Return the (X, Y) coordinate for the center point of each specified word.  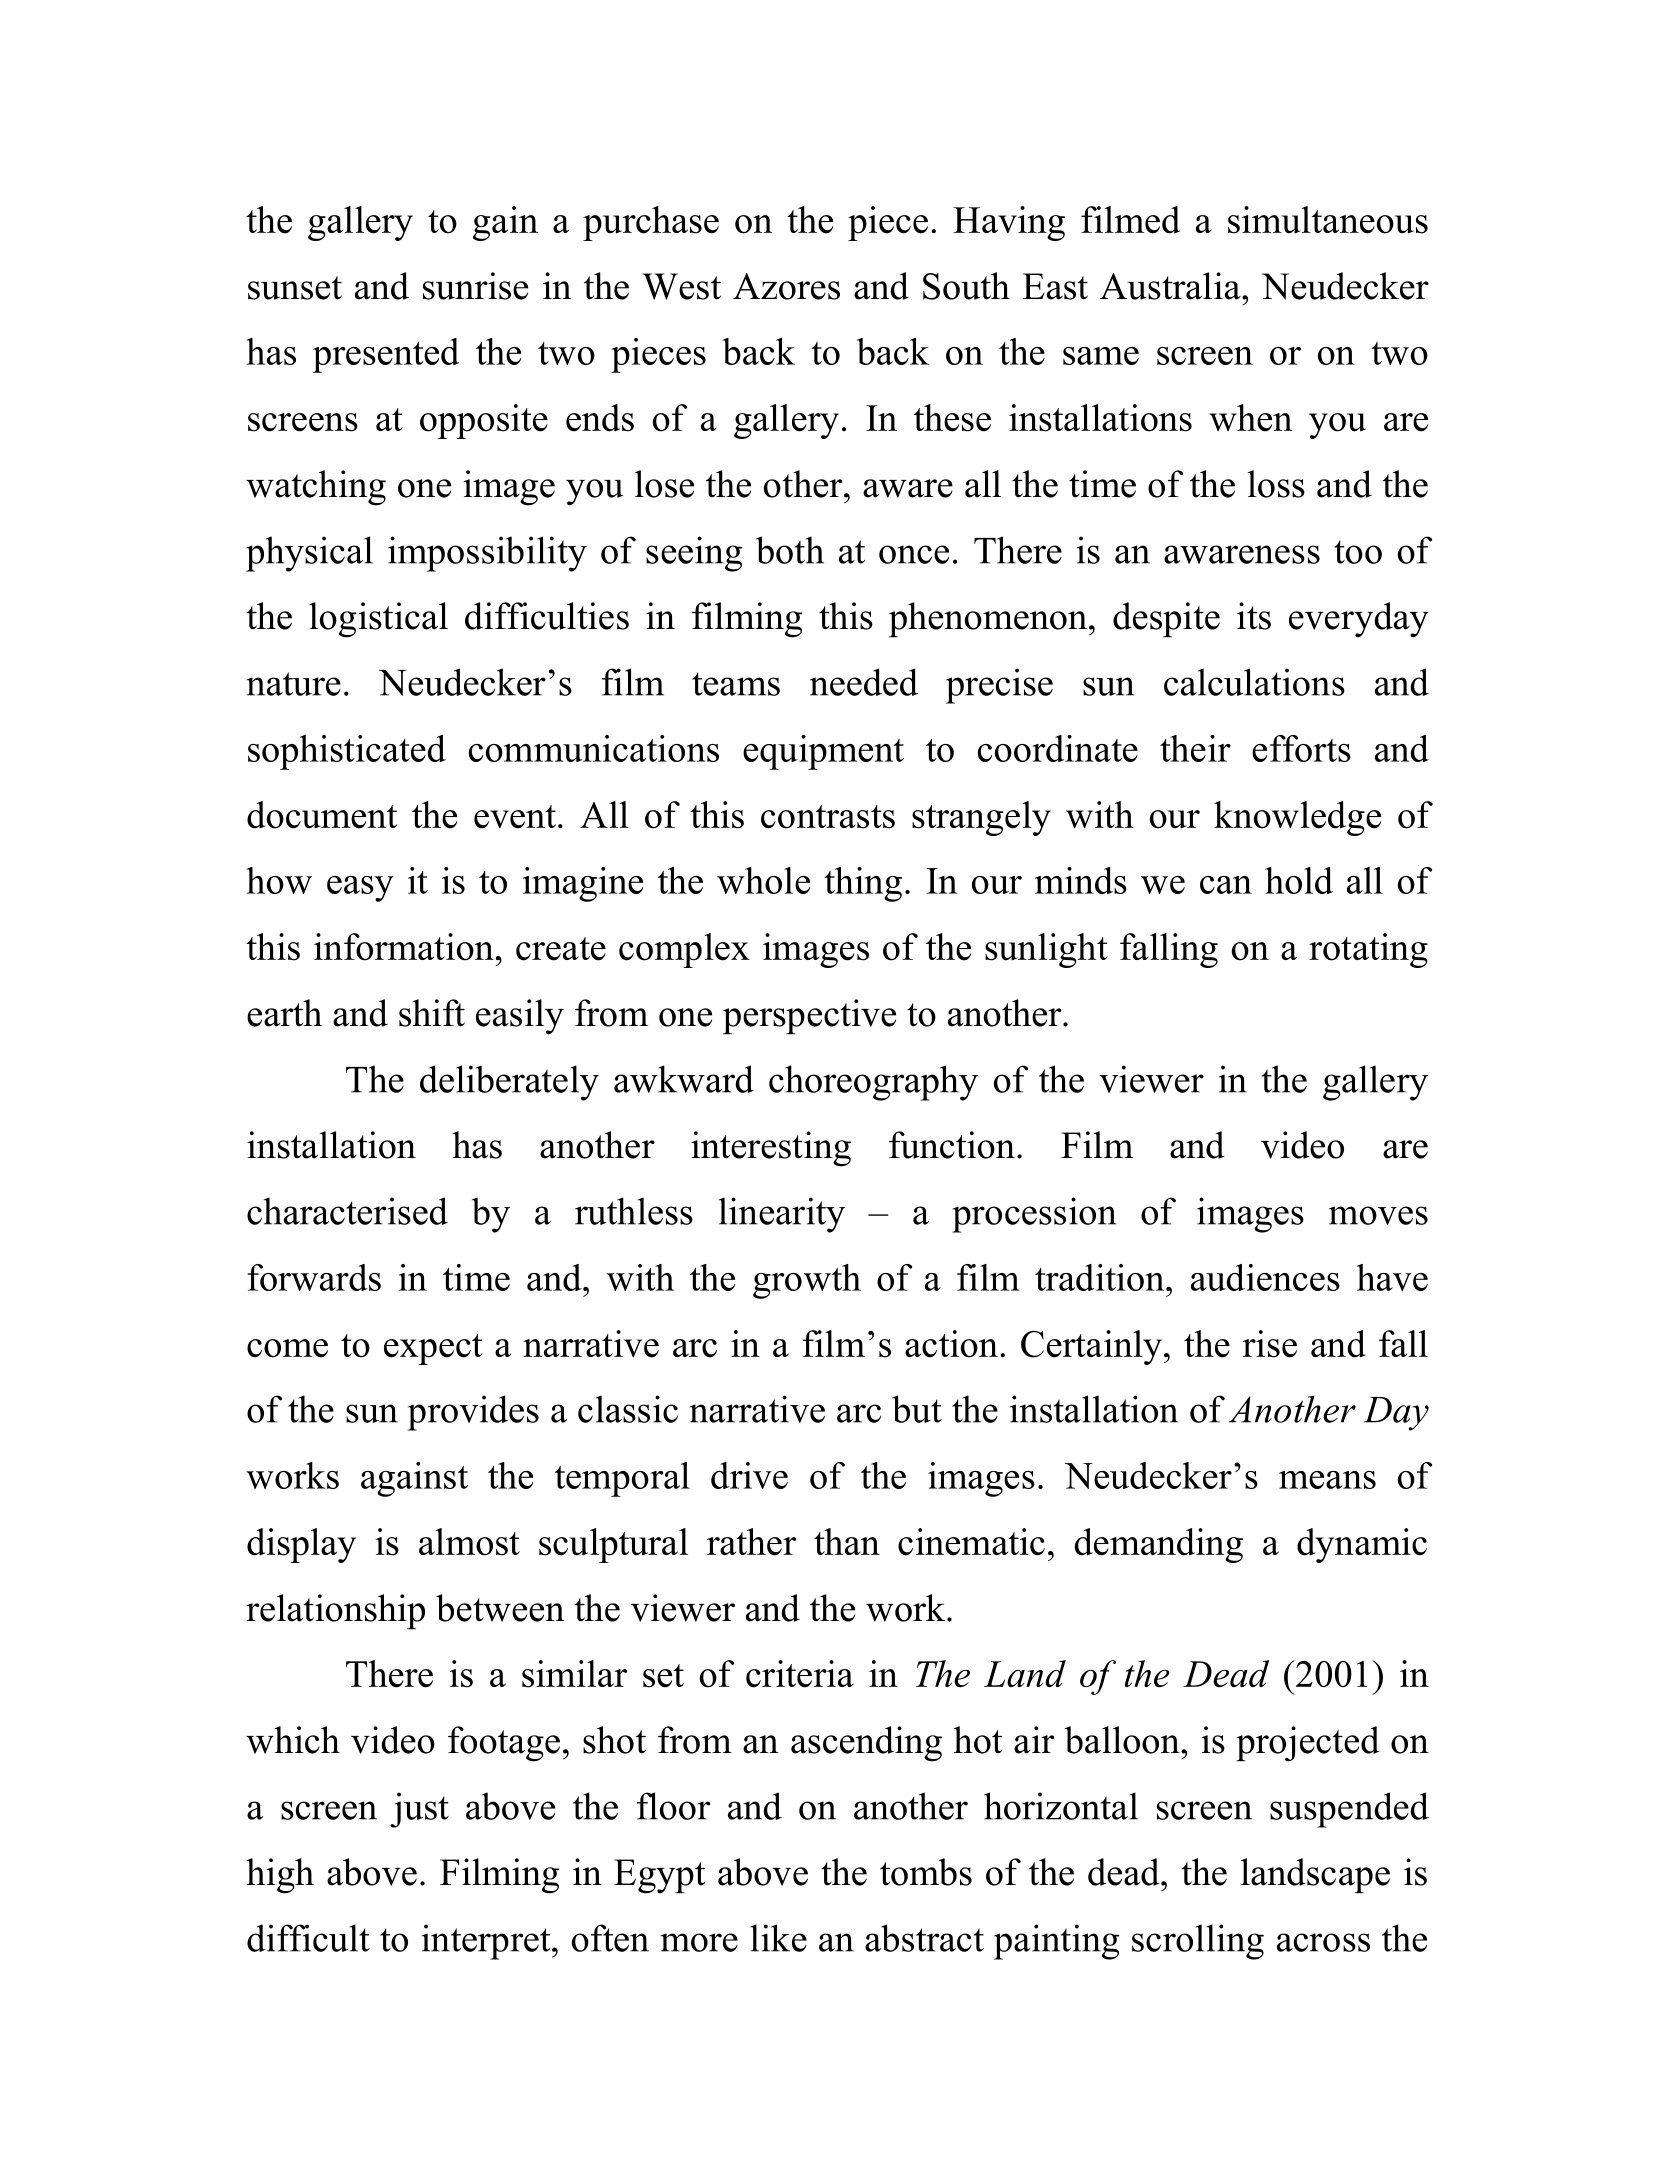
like (778, 1938)
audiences (1265, 1277)
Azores (786, 286)
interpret (487, 1942)
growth (807, 1281)
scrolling (1198, 1942)
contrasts (828, 817)
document (322, 815)
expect (433, 1349)
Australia (1171, 286)
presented (386, 355)
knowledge (1297, 818)
